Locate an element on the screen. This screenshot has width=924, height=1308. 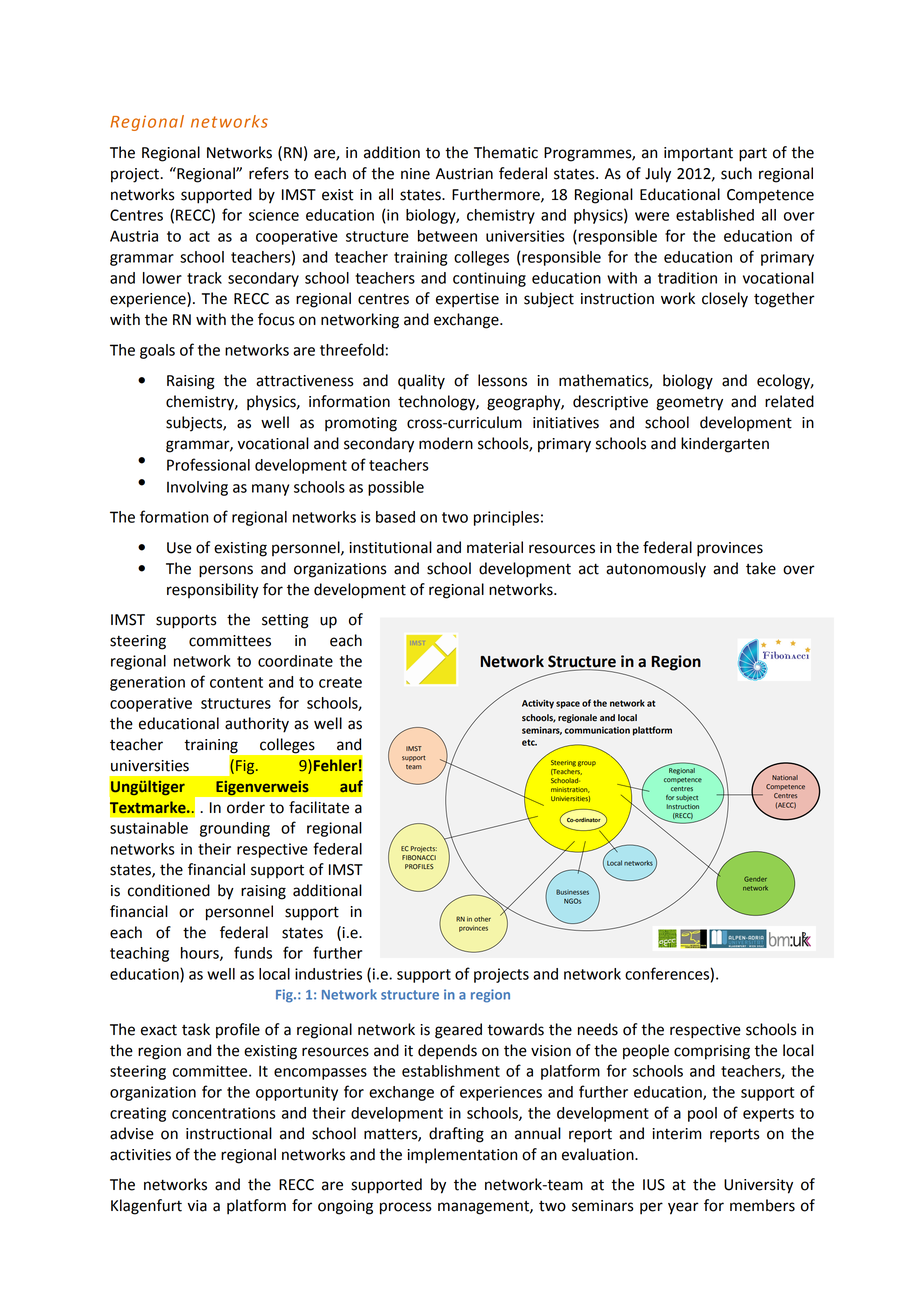
FIBONACCI is located at coordinates (419, 857).
